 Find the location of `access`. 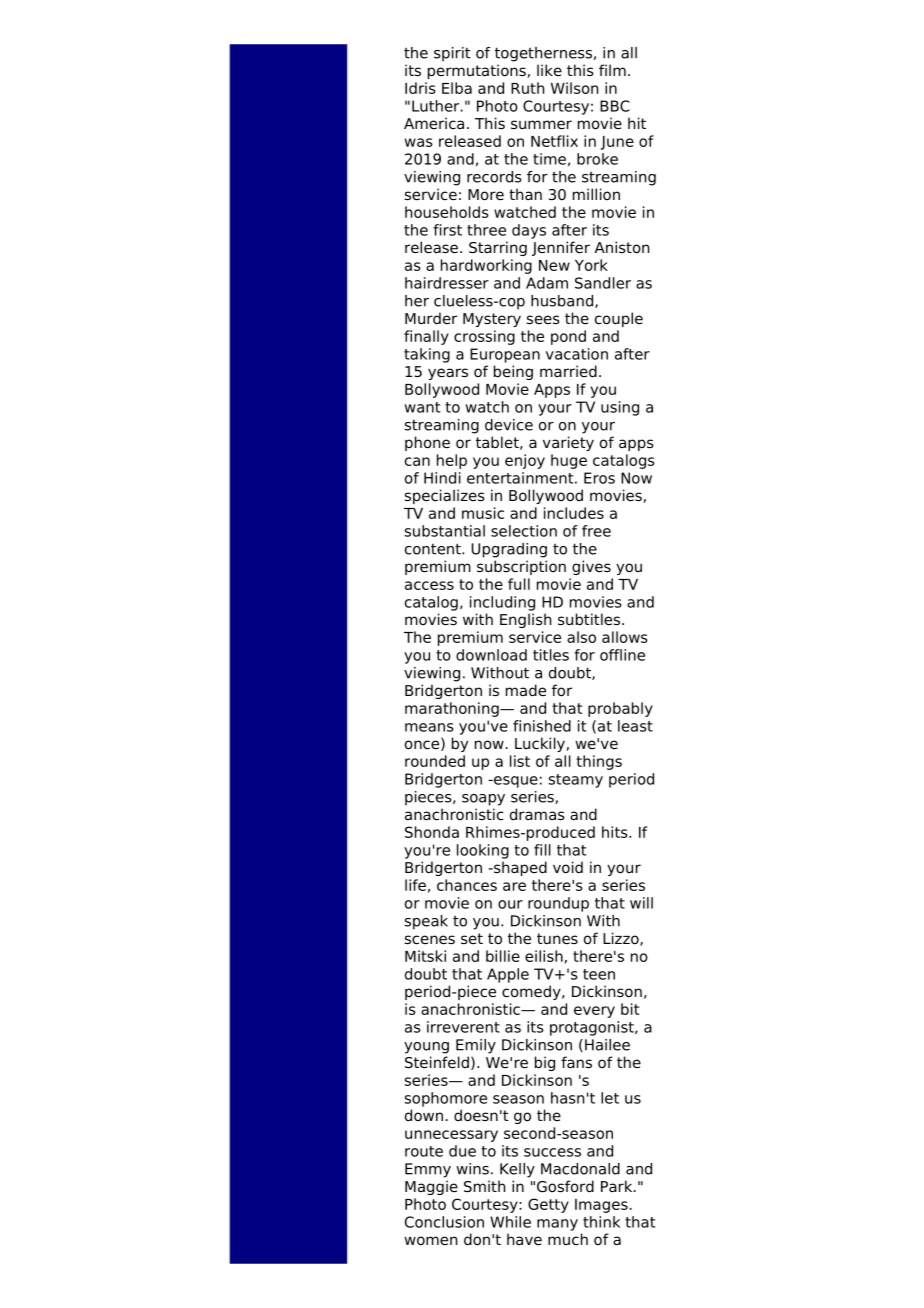

access is located at coordinates (429, 585).
